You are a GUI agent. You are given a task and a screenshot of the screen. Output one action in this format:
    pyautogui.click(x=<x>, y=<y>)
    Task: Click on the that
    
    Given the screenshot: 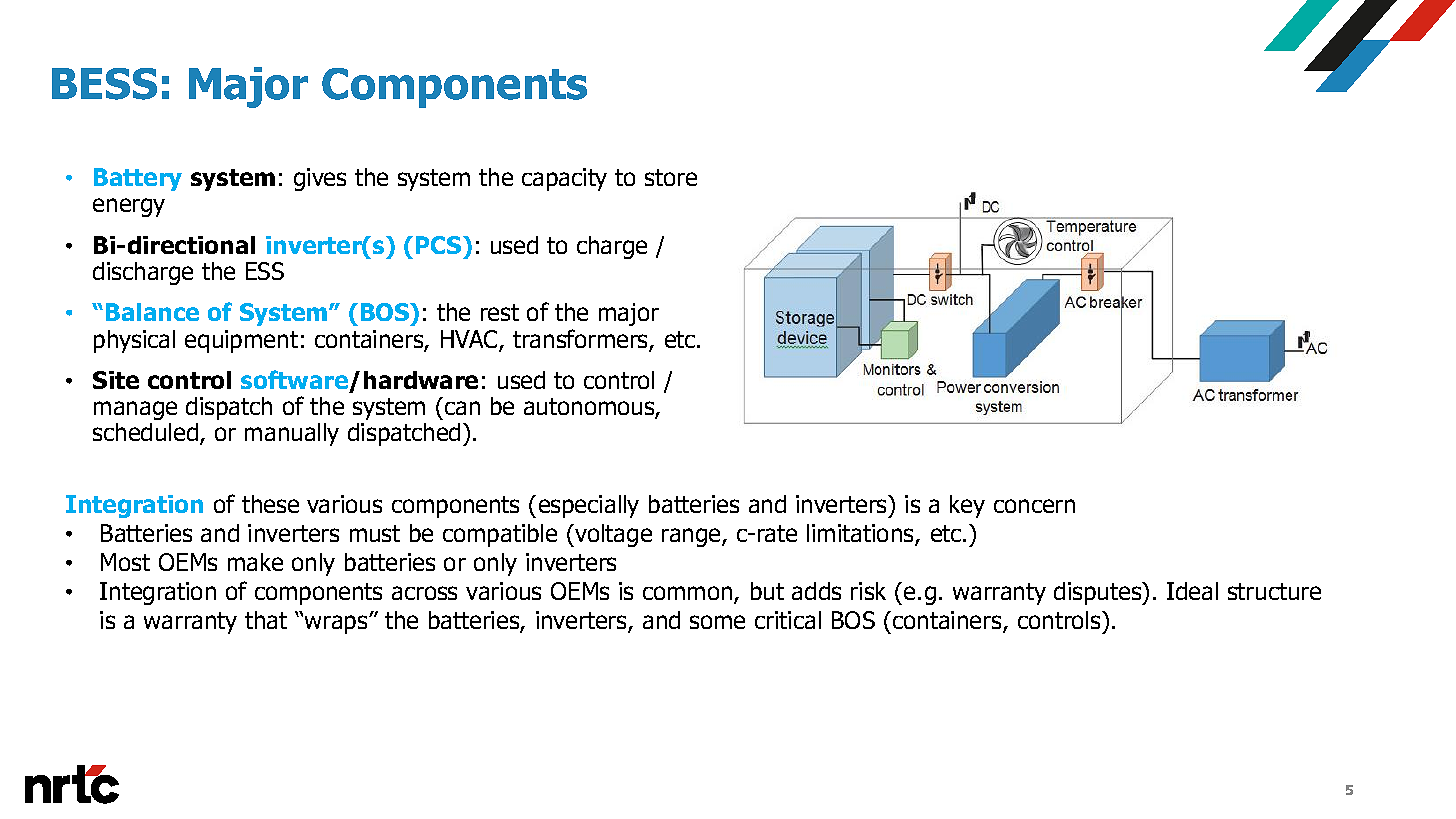 What is the action you would take?
    pyautogui.click(x=266, y=620)
